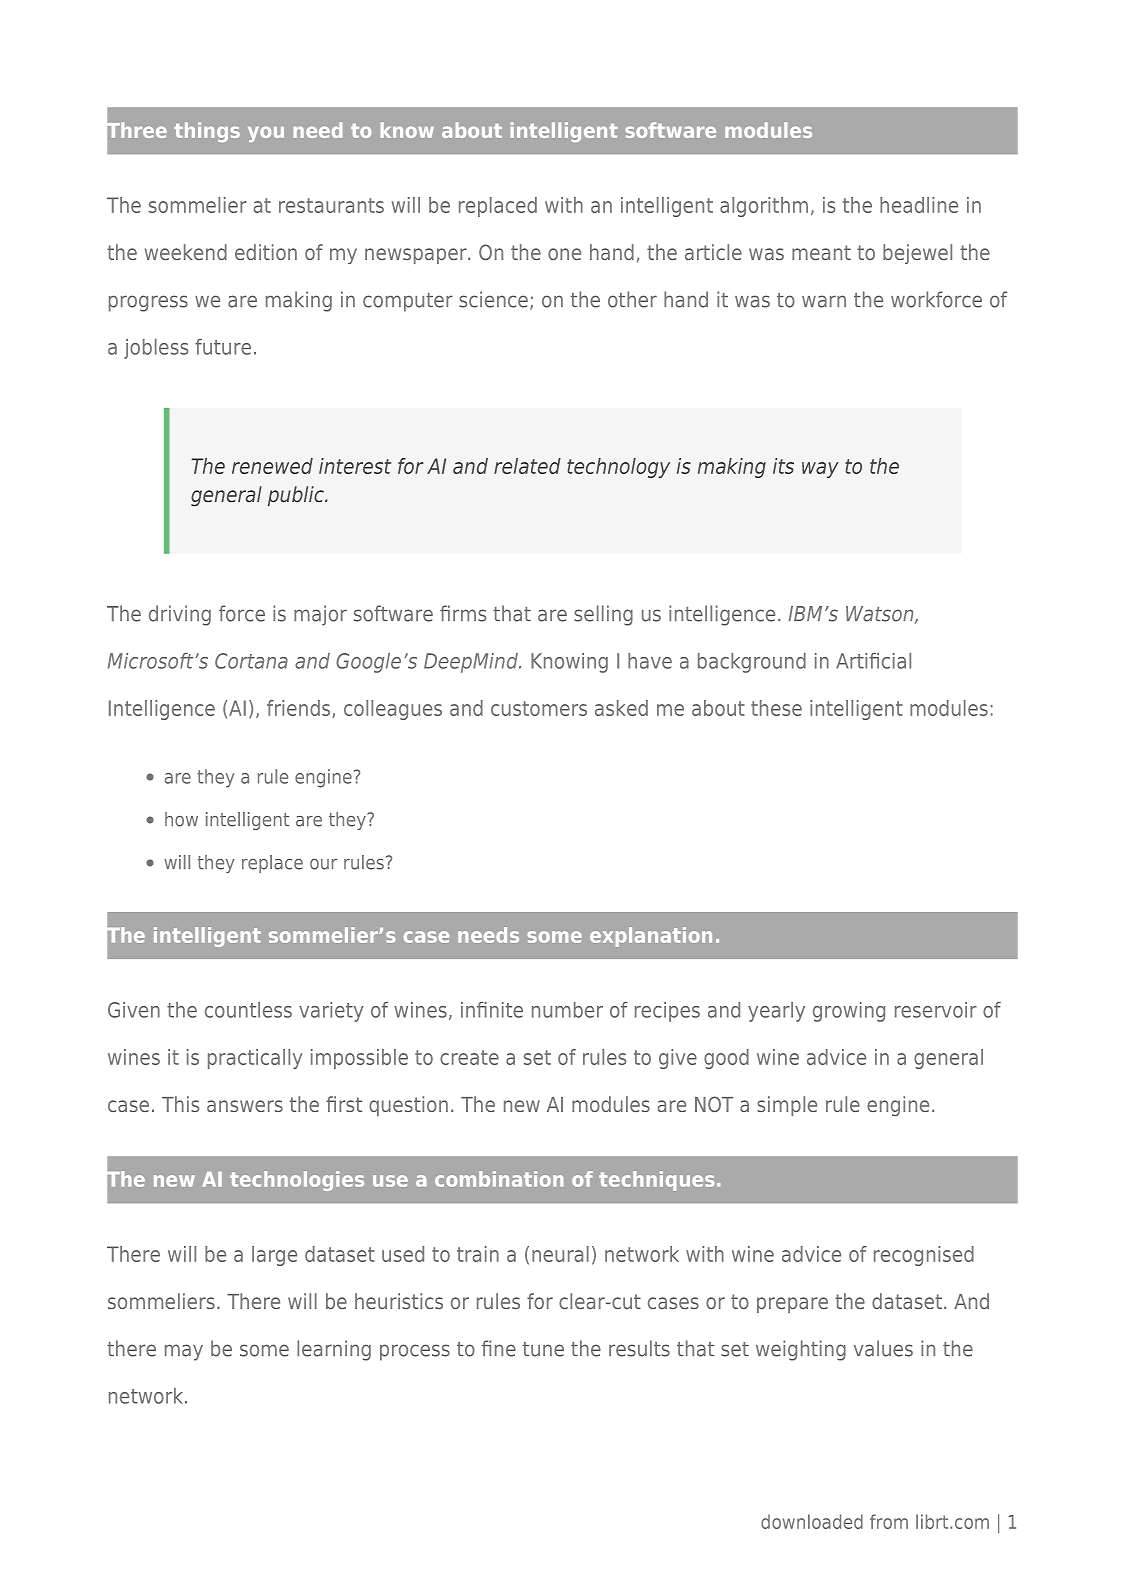 This image has height=1592, width=1125. I want to click on may, so click(184, 1352).
